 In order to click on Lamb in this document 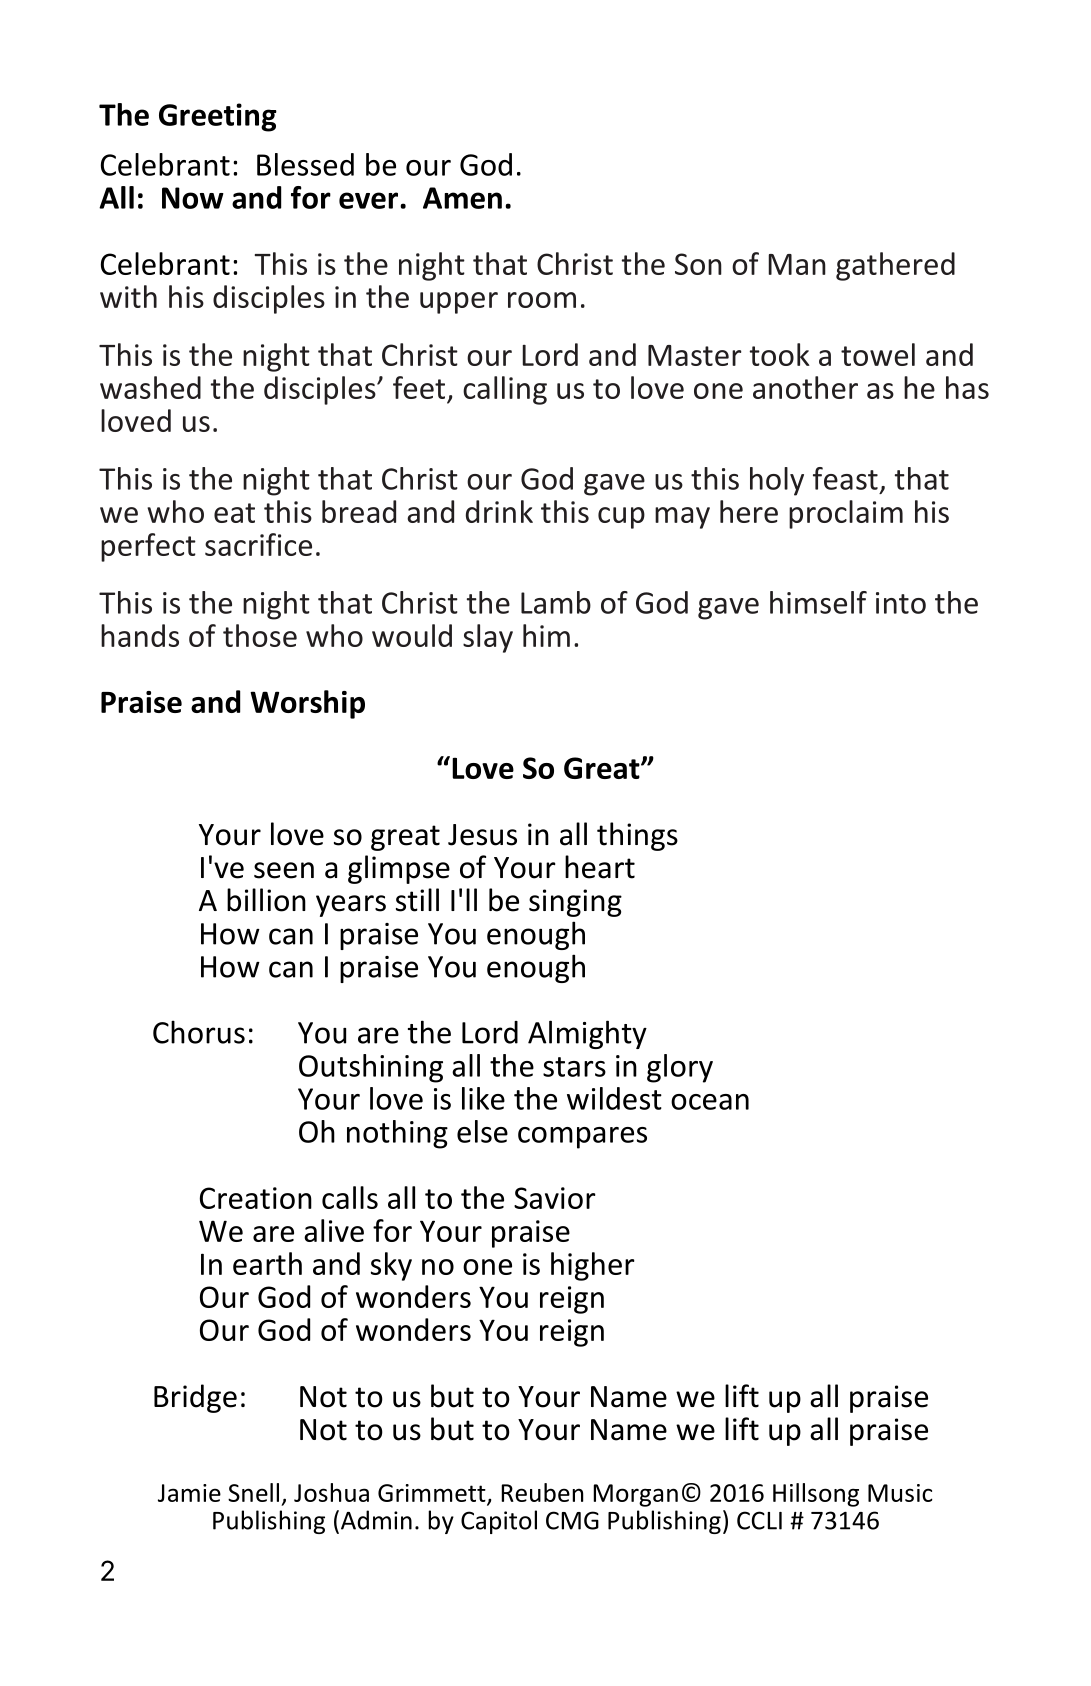, I will do `click(556, 602)`.
